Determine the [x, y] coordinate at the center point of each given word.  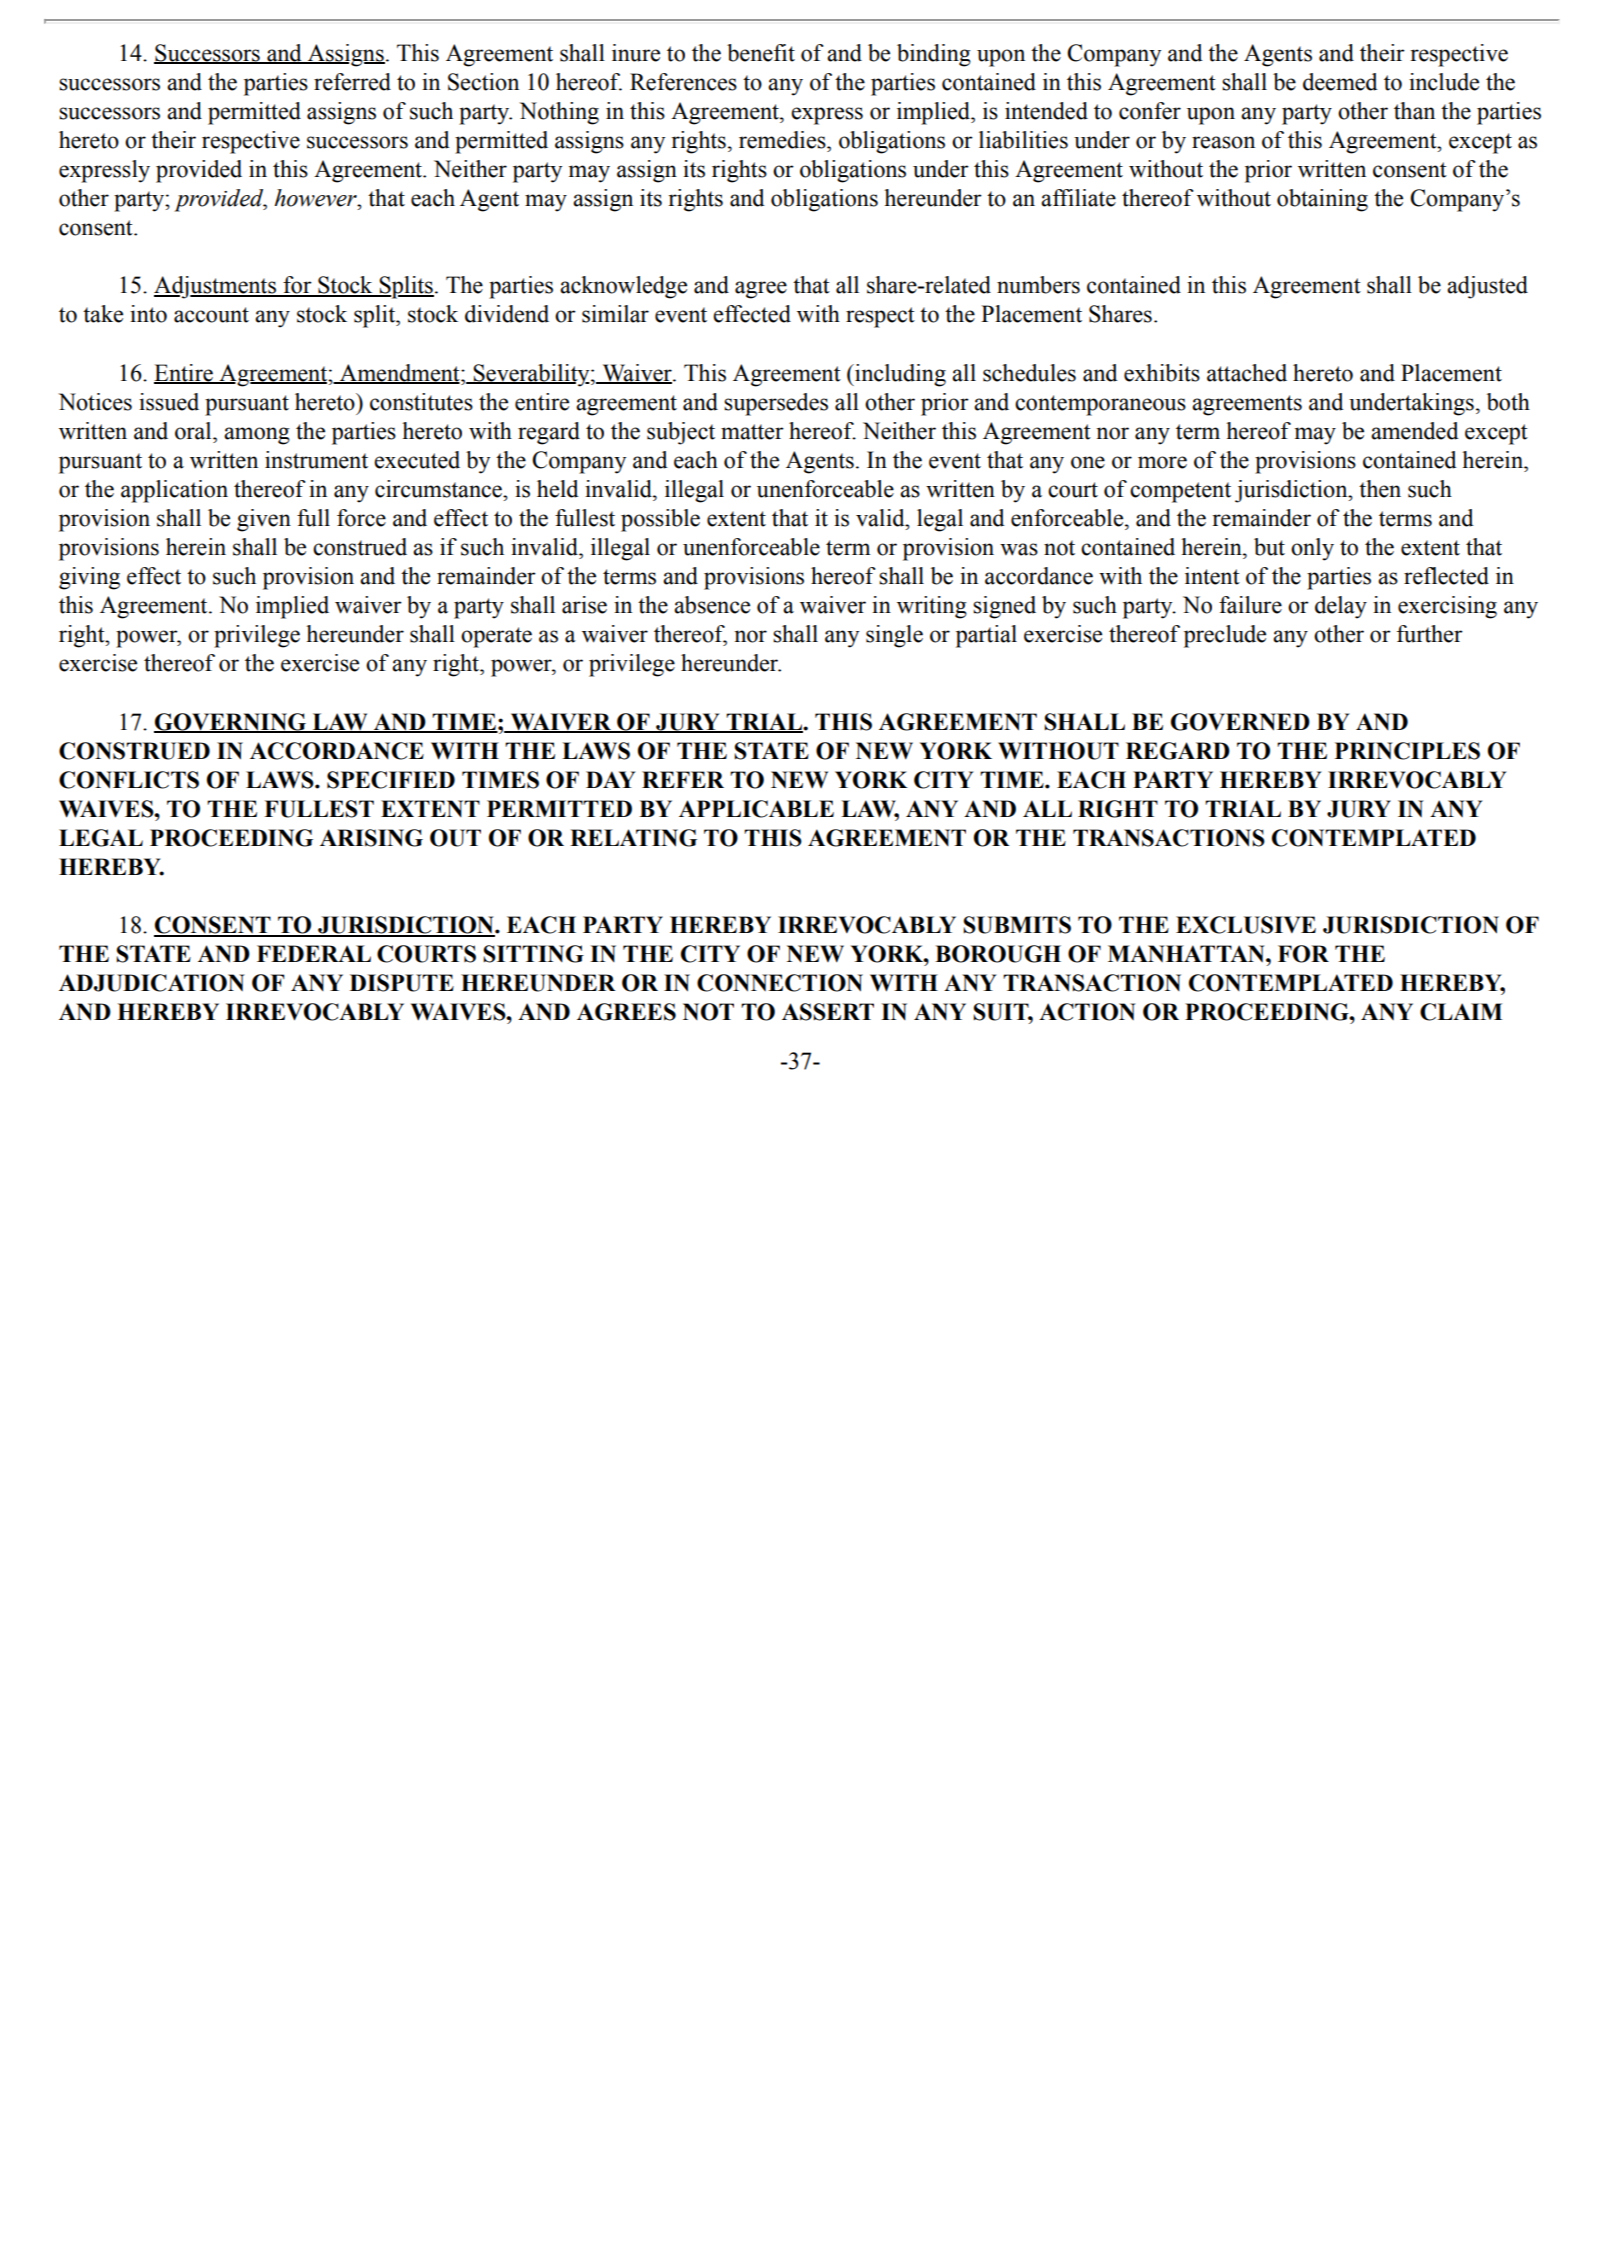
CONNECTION [780, 983]
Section [483, 82]
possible [660, 520]
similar [615, 314]
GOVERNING [231, 722]
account [211, 315]
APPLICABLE [756, 809]
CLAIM [1461, 1012]
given [264, 520]
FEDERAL [314, 953]
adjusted [1487, 287]
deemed [1340, 82]
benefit [761, 53]
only [1312, 549]
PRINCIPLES [1407, 751]
